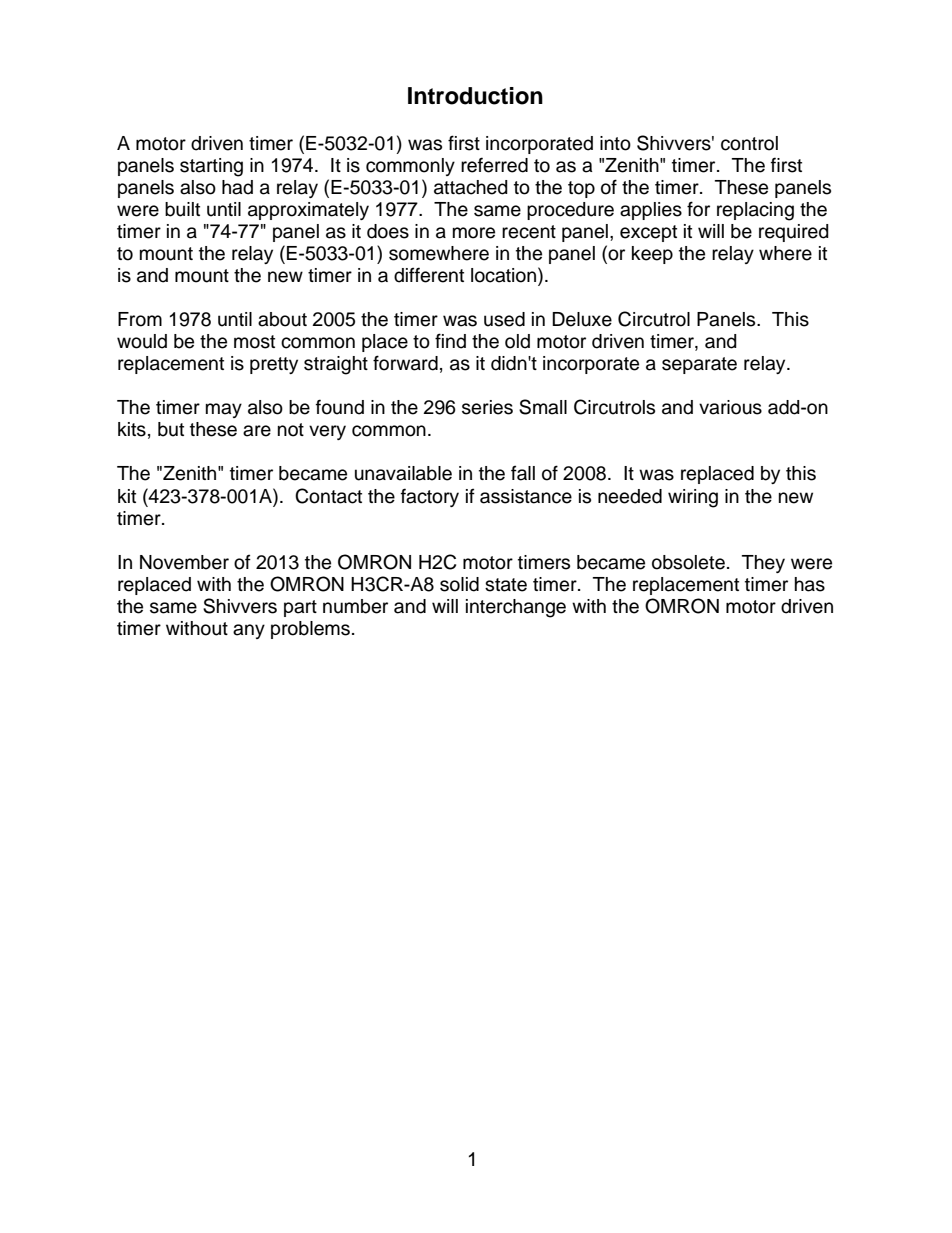 This page has width=952, height=1233. What do you see at coordinates (794, 233) in the page?
I see `required` at bounding box center [794, 233].
